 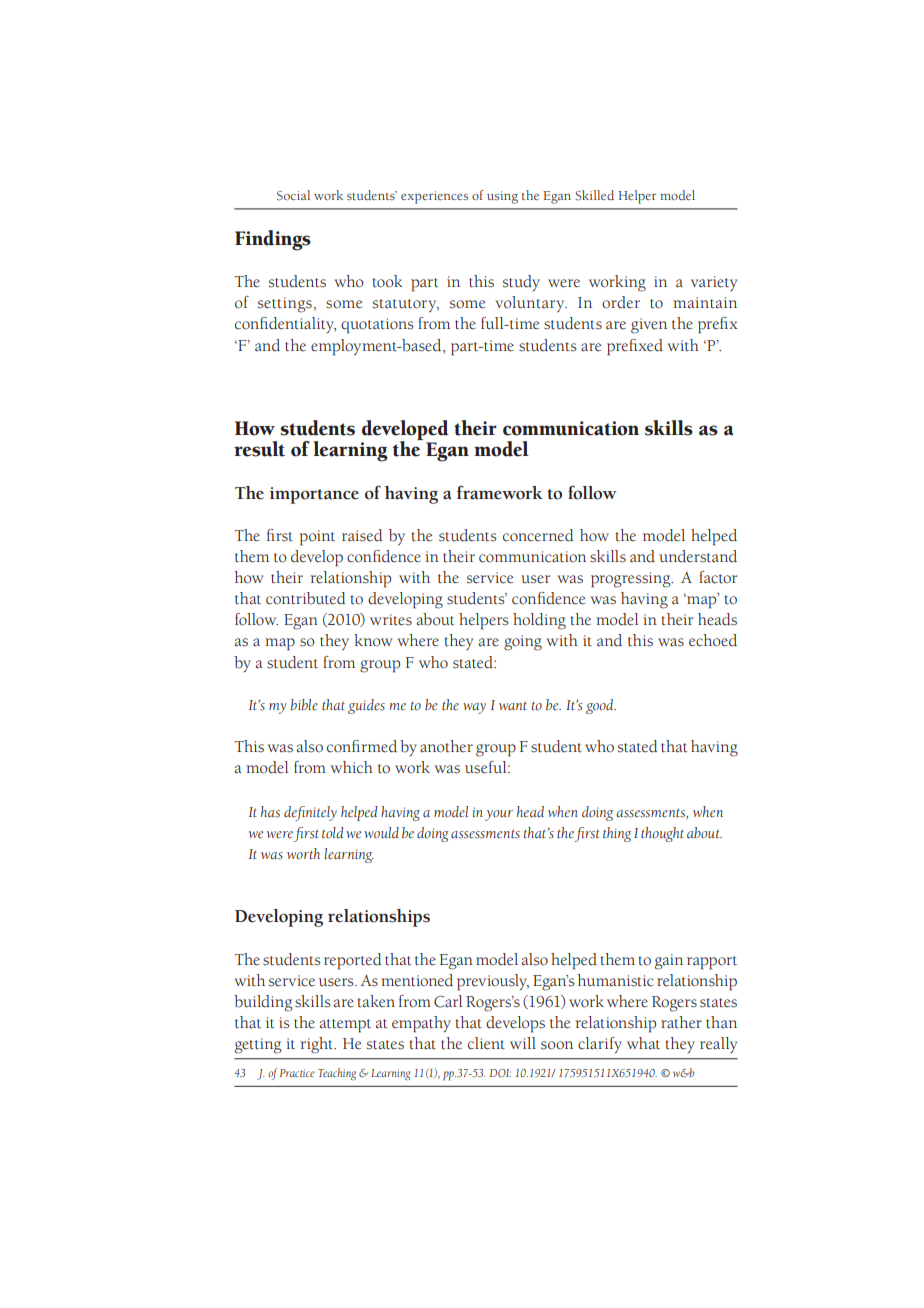 I want to click on Social, so click(x=293, y=195).
